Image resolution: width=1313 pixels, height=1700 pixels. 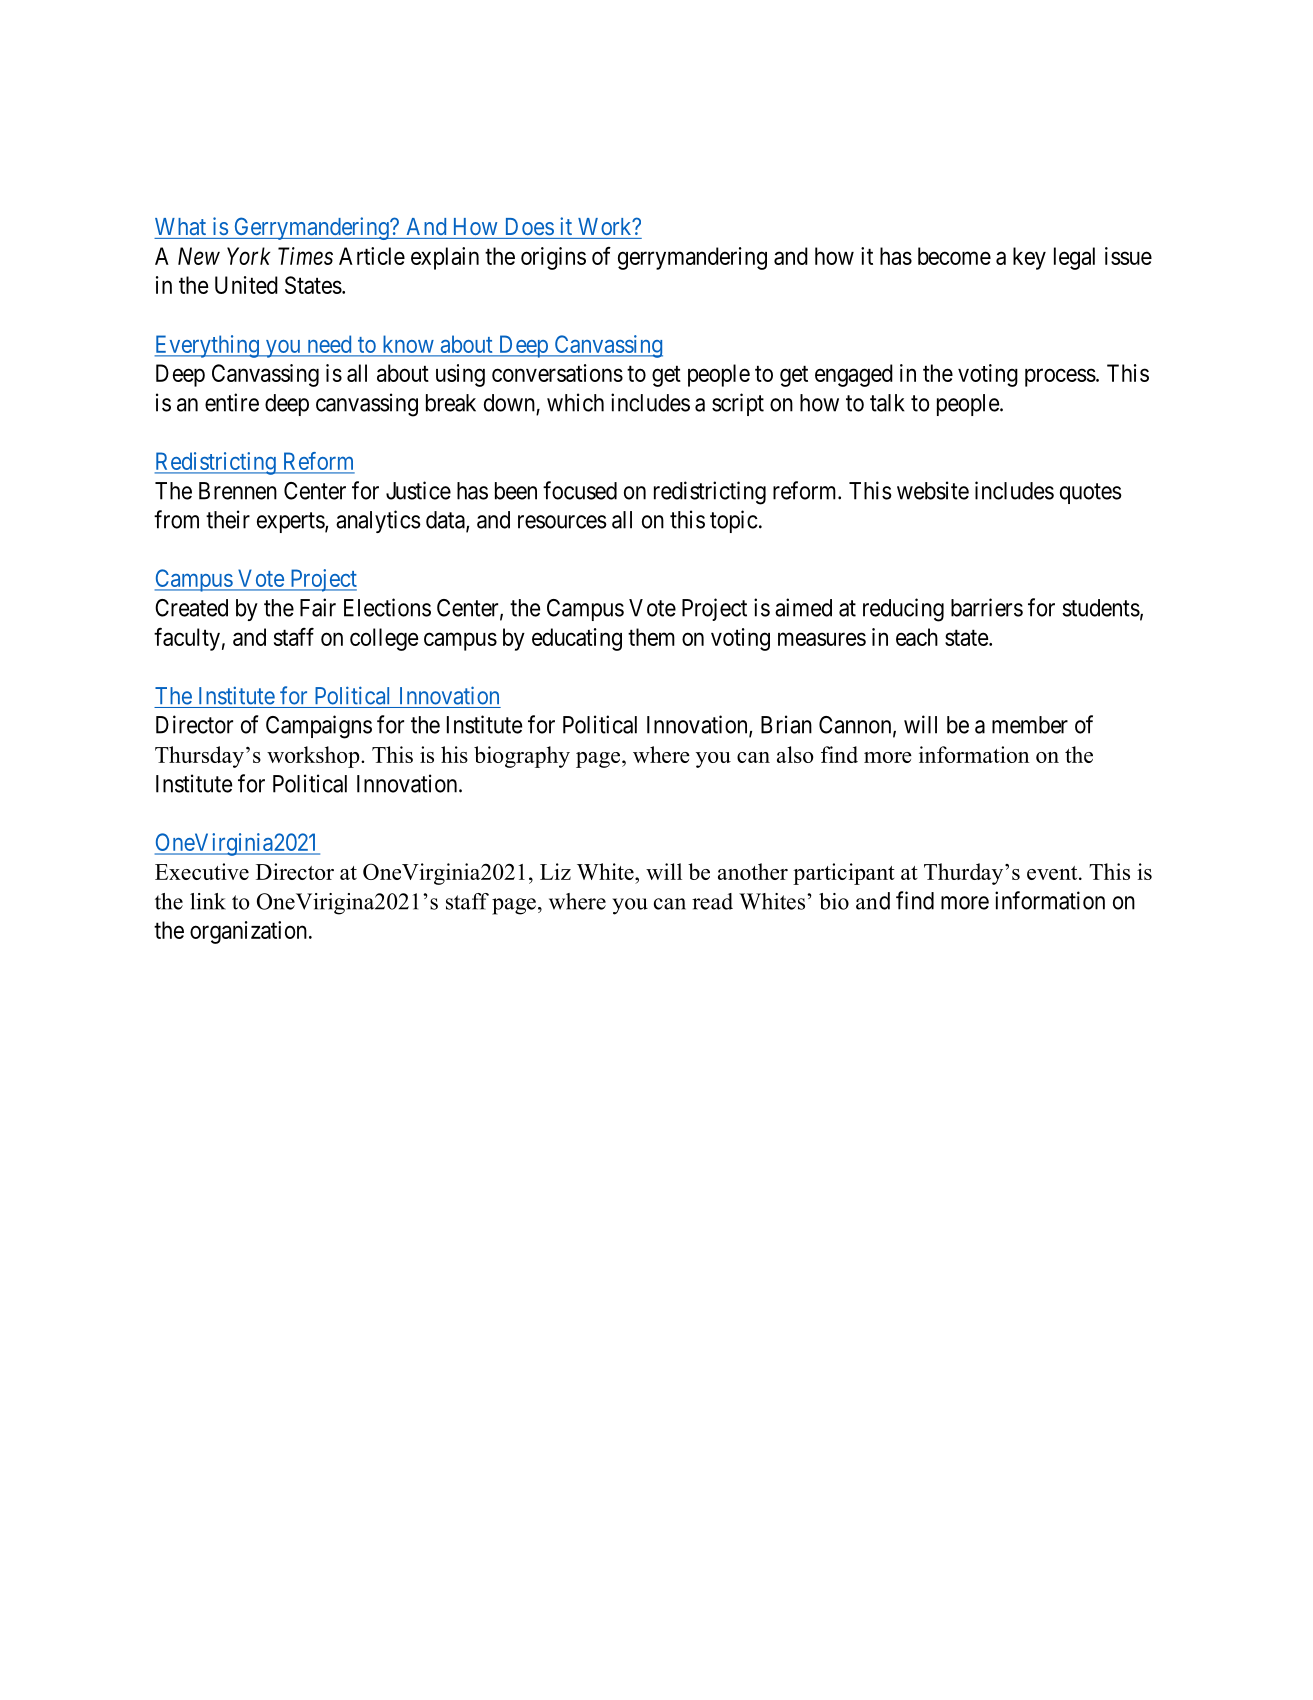 I want to click on website, so click(x=933, y=490).
